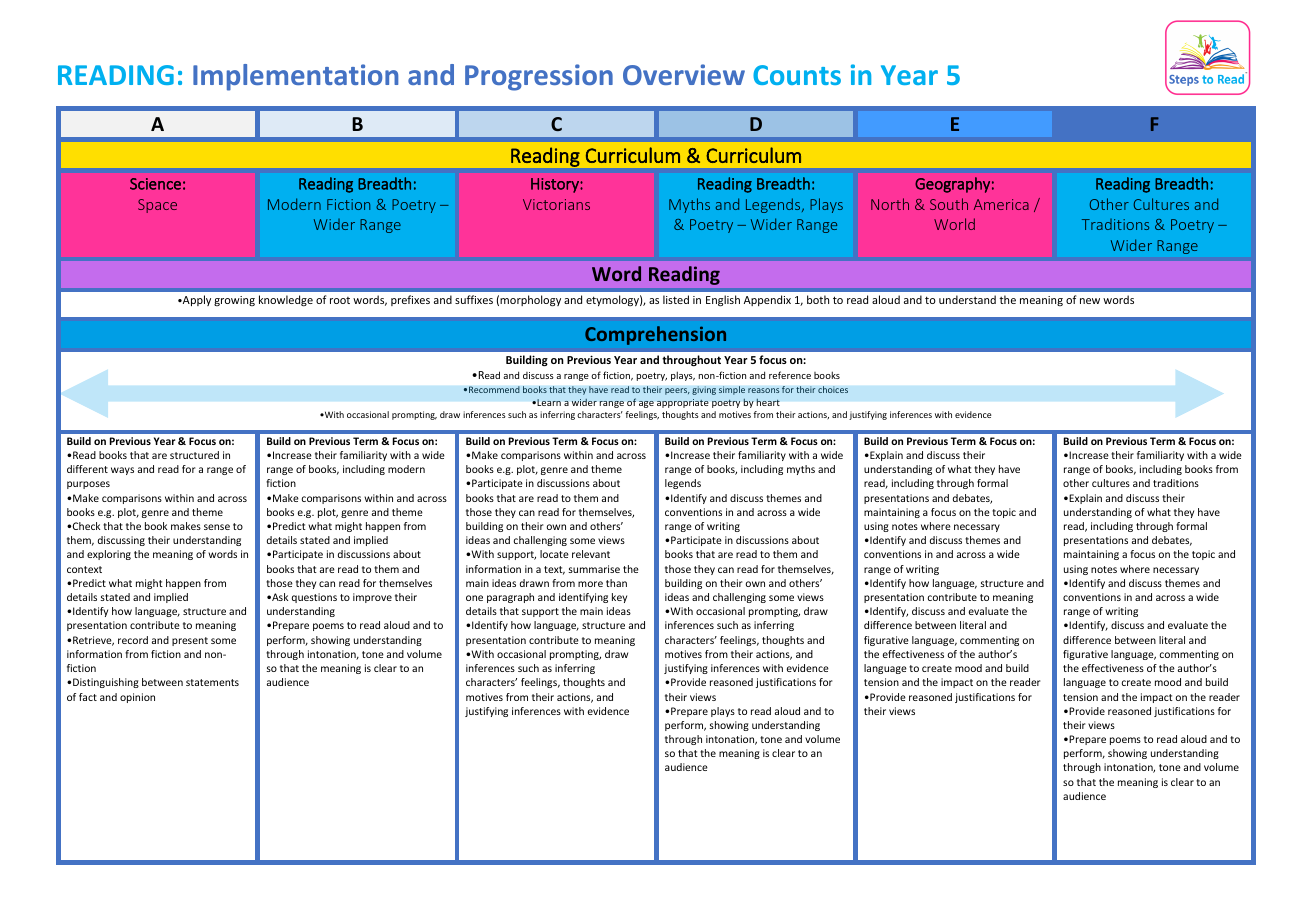  What do you see at coordinates (234, 301) in the image?
I see `growing` at bounding box center [234, 301].
